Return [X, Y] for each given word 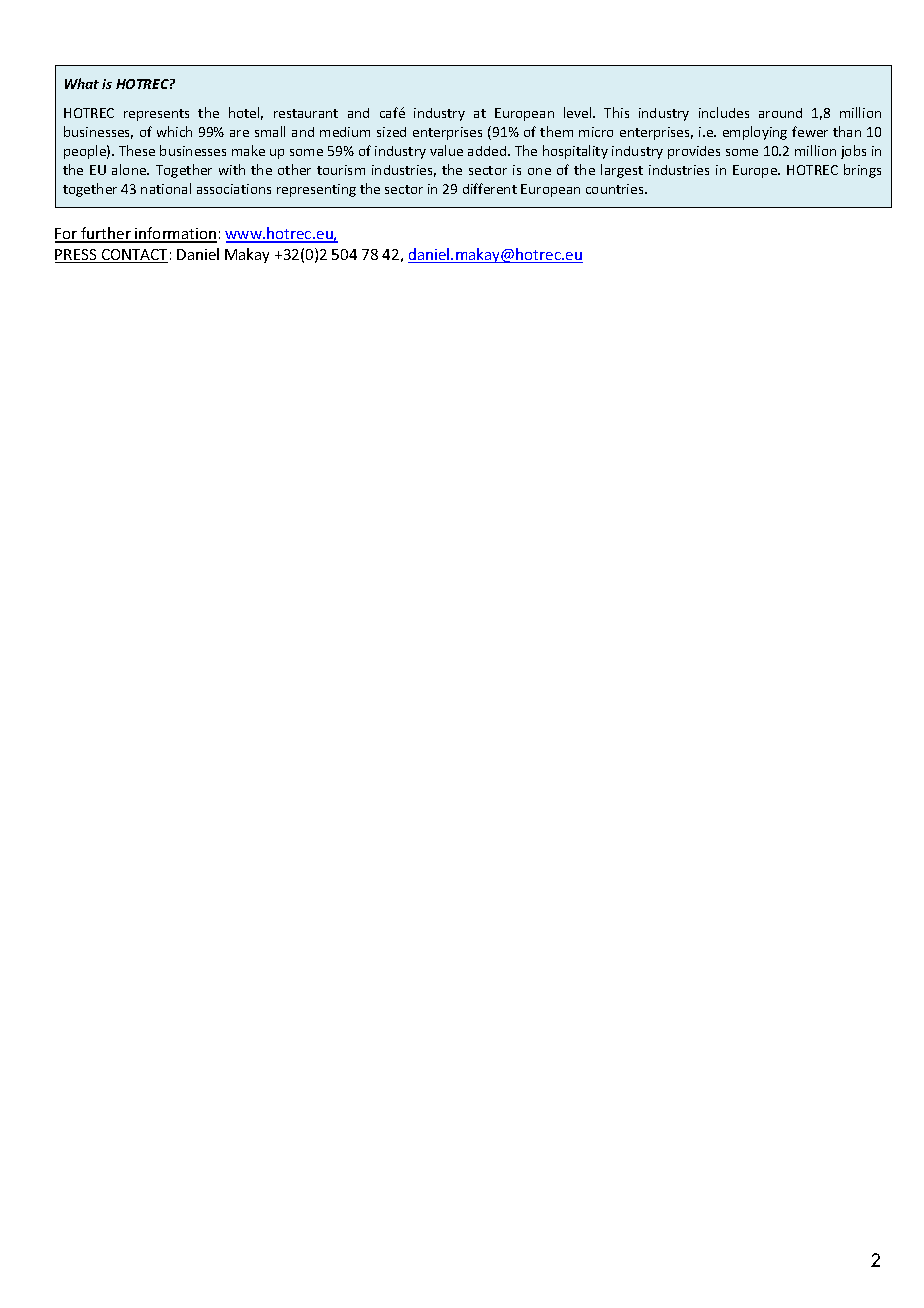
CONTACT [133, 256]
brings [862, 171]
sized [391, 132]
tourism [341, 170]
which [174, 131]
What [82, 83]
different [490, 188]
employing [755, 133]
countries [616, 189]
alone [130, 169]
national [166, 188]
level [579, 112]
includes [724, 112]
